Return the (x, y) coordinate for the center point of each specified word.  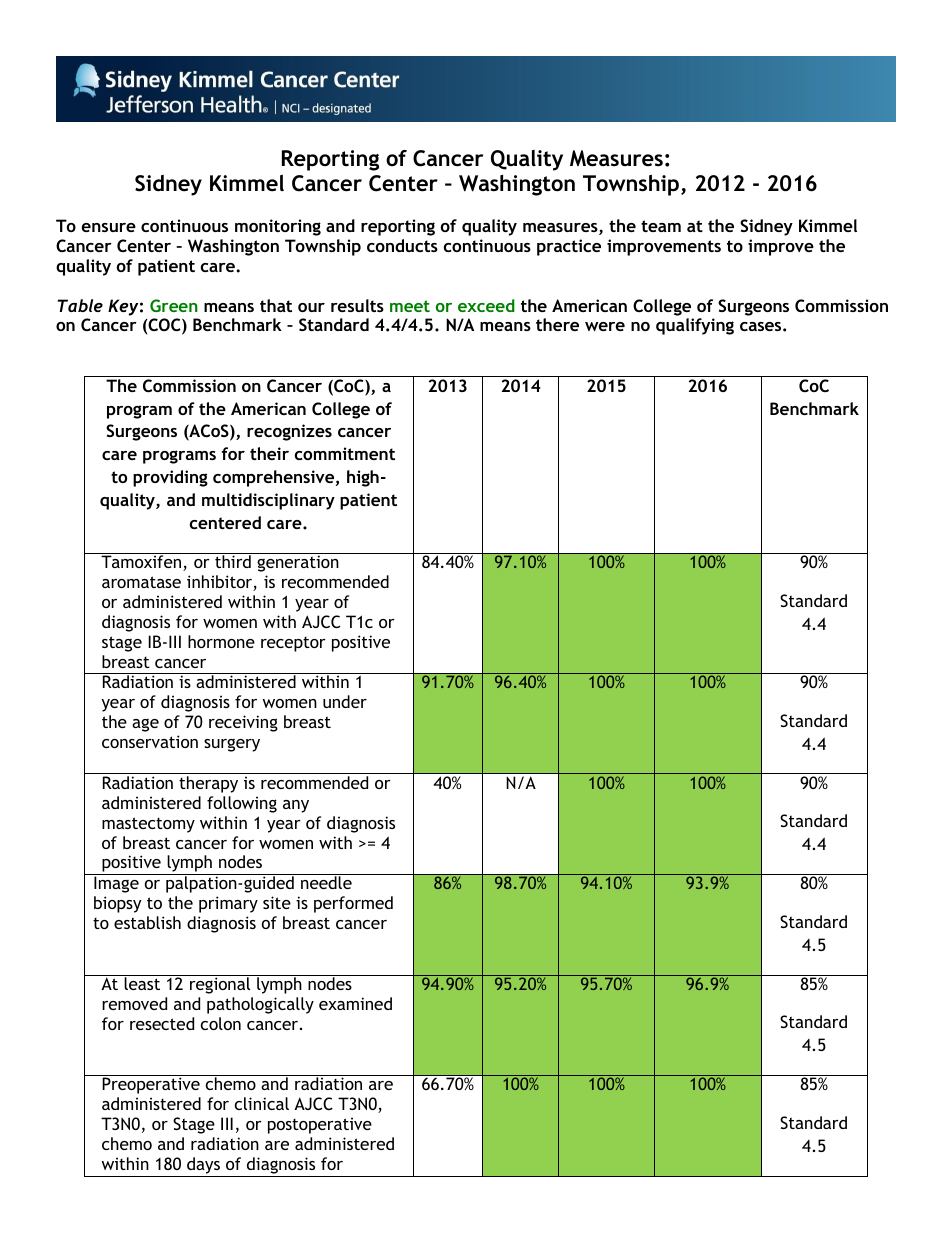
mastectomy (148, 825)
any (296, 806)
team (661, 226)
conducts (402, 245)
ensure (109, 227)
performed (353, 904)
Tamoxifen (142, 563)
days (203, 1167)
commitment (345, 453)
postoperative (320, 1125)
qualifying (695, 326)
